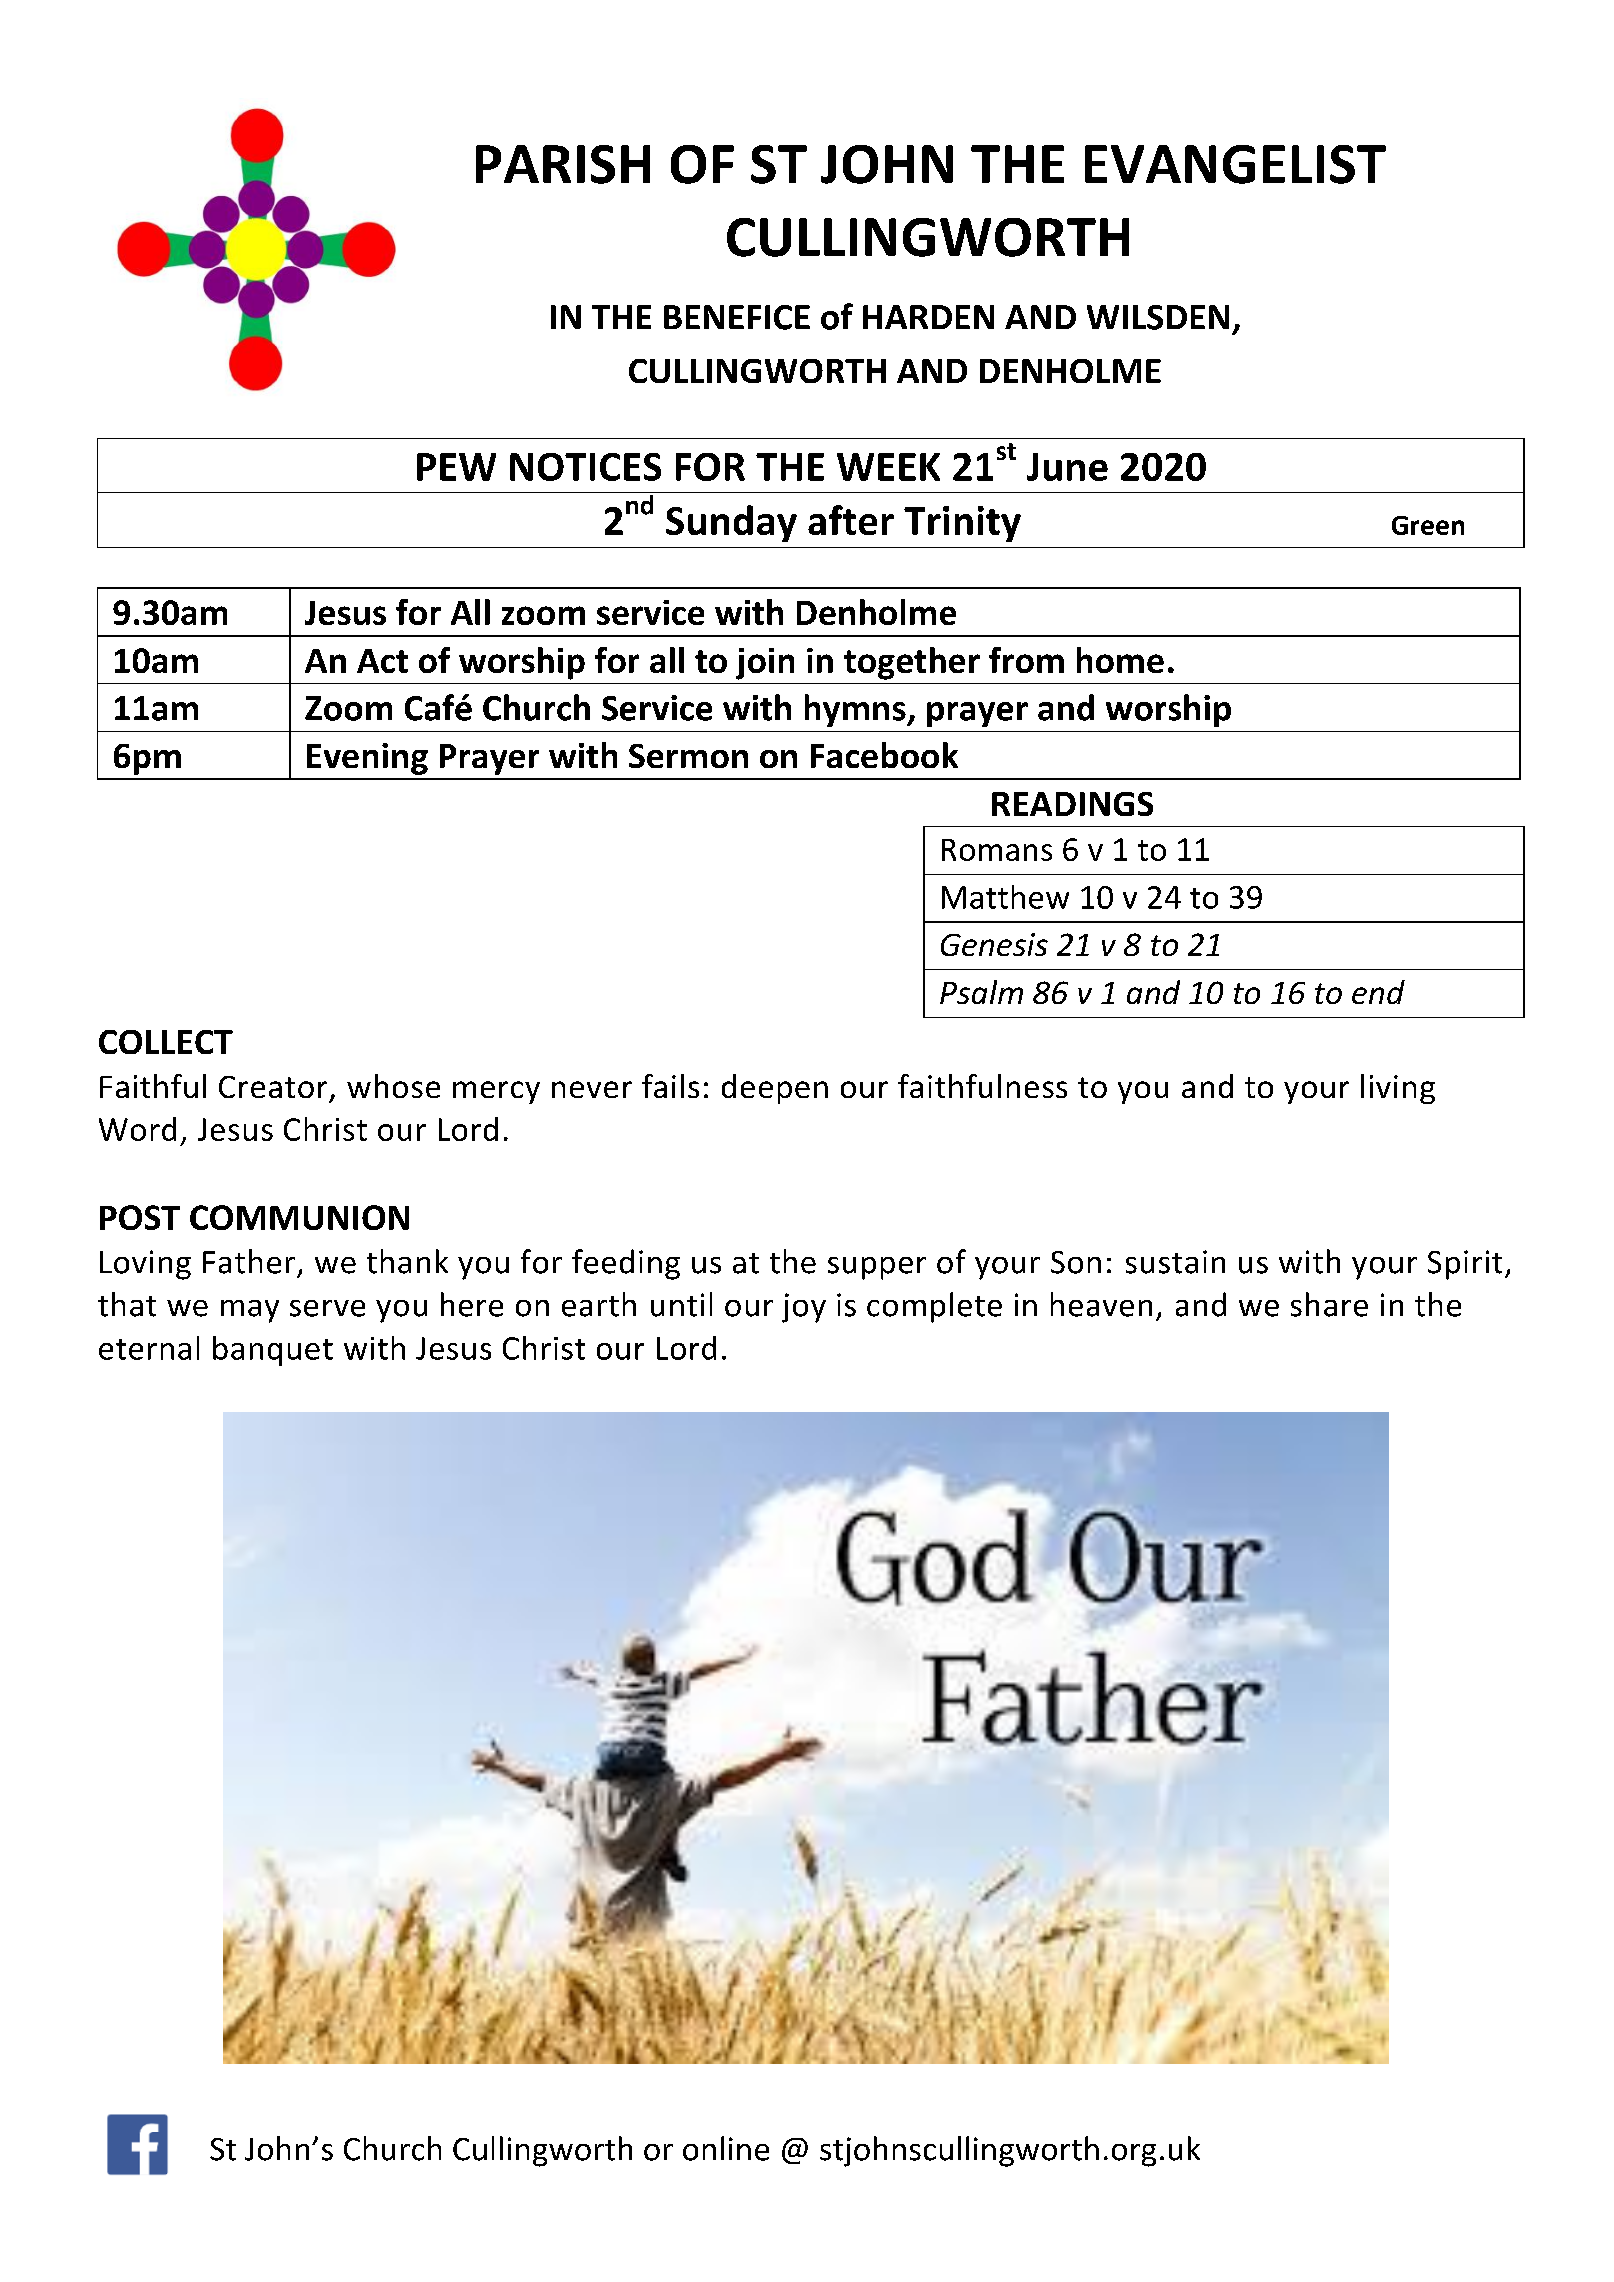 The height and width of the page is (2282, 1614). Describe the element at coordinates (804, 1308) in the page. I see `joy` at that location.
